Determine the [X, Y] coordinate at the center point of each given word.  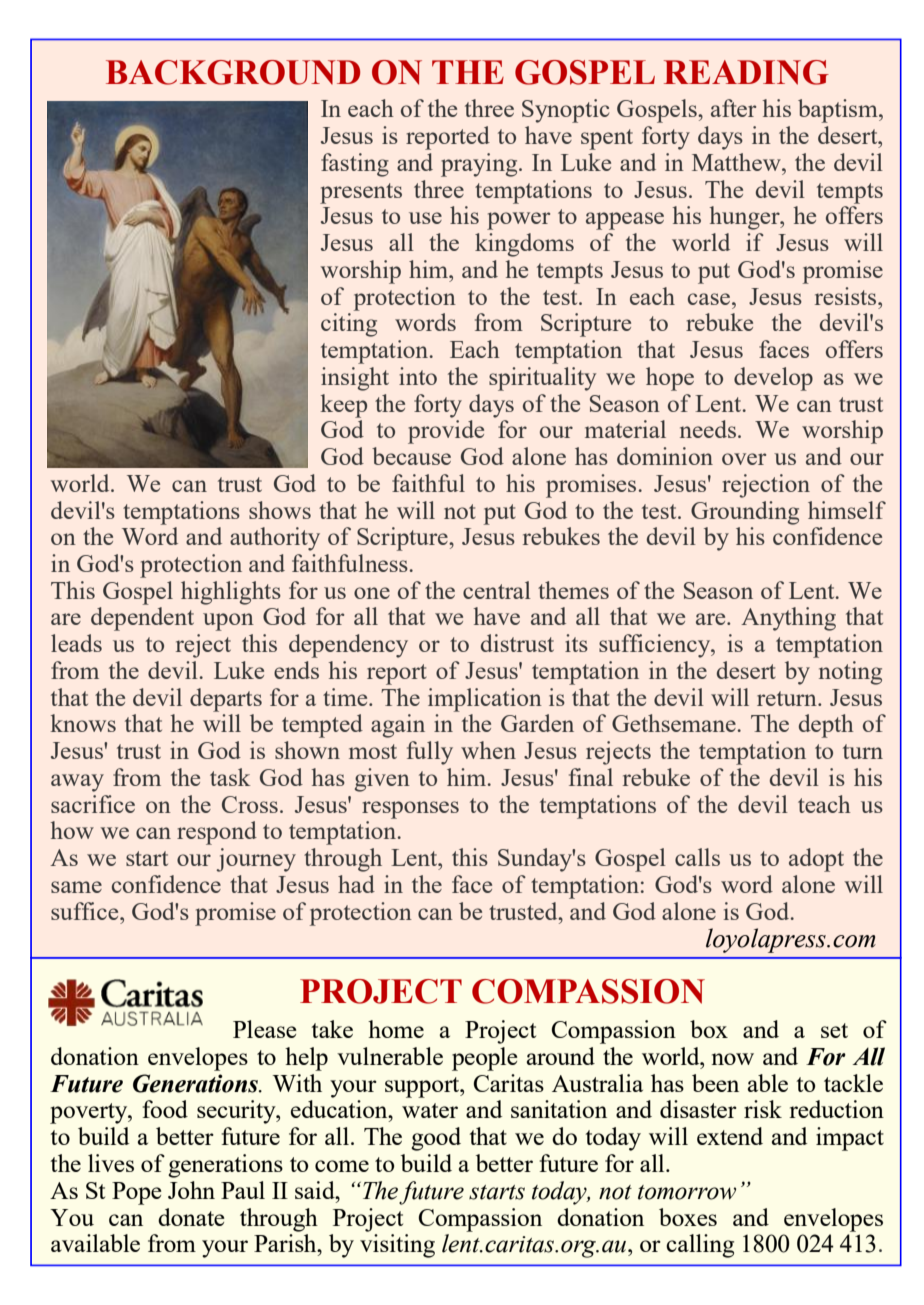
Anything [788, 619]
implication [485, 700]
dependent [142, 619]
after [733, 108]
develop [773, 379]
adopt [816, 860]
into [418, 376]
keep [343, 406]
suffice [86, 911]
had [356, 884]
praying [480, 165]
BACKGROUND [233, 72]
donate [191, 1217]
